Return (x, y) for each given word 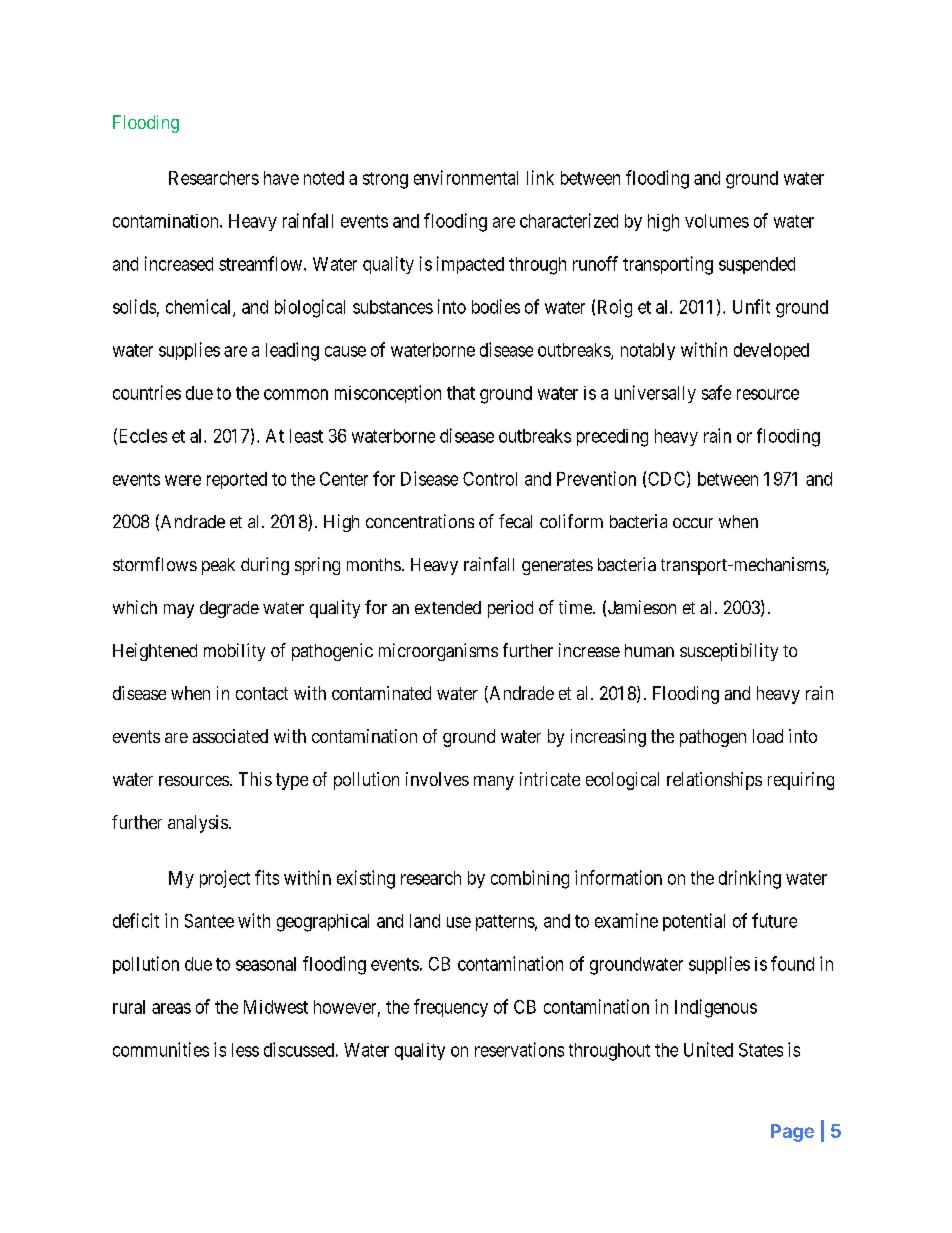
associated (230, 736)
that (461, 393)
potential (694, 922)
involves (437, 779)
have (281, 178)
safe (716, 392)
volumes (717, 221)
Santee (209, 921)
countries (147, 392)
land (425, 921)
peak (218, 566)
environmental (466, 177)
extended (448, 607)
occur (693, 523)
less (245, 1050)
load (768, 736)
